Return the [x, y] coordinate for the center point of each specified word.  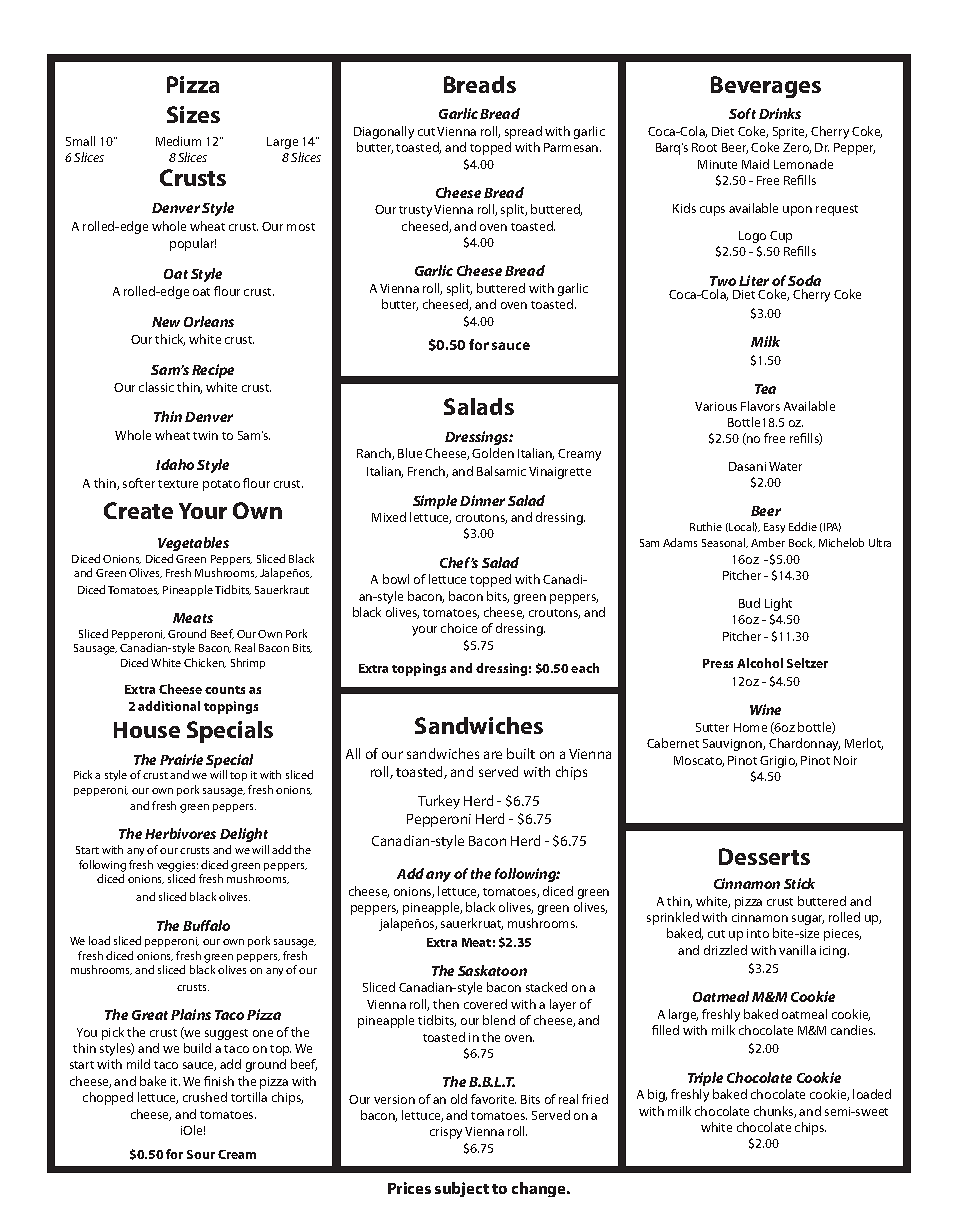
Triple [705, 1079]
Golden [493, 453]
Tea [765, 389]
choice [459, 628]
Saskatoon [492, 970]
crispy [446, 1133]
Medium [178, 141]
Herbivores [180, 833]
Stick [799, 883]
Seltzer [807, 663]
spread [523, 132]
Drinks [780, 113]
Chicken [205, 663]
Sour [201, 1154]
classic [156, 387]
